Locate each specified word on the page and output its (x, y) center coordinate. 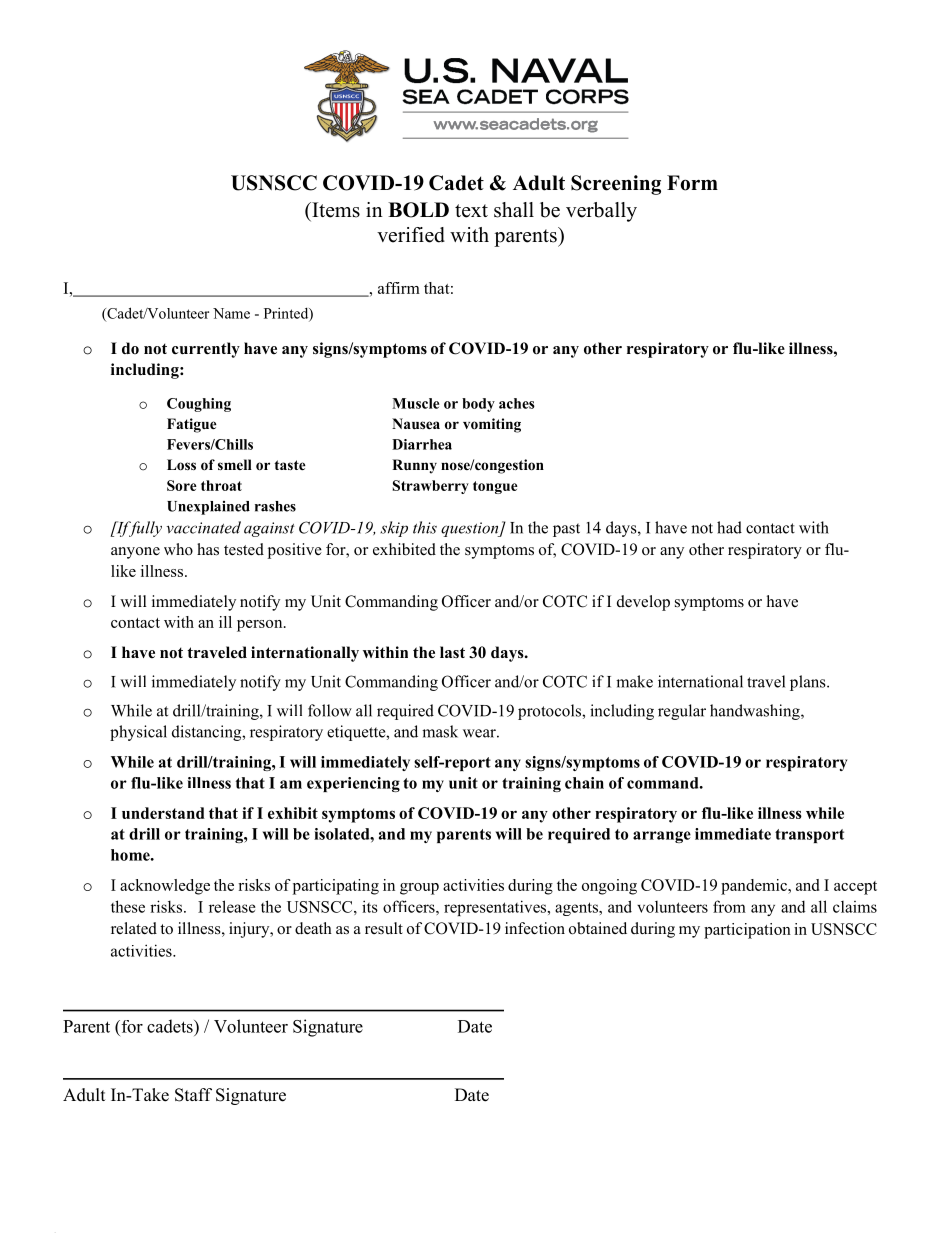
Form (692, 183)
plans (809, 683)
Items (335, 210)
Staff (193, 1095)
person (261, 626)
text (471, 211)
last (452, 652)
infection (535, 928)
